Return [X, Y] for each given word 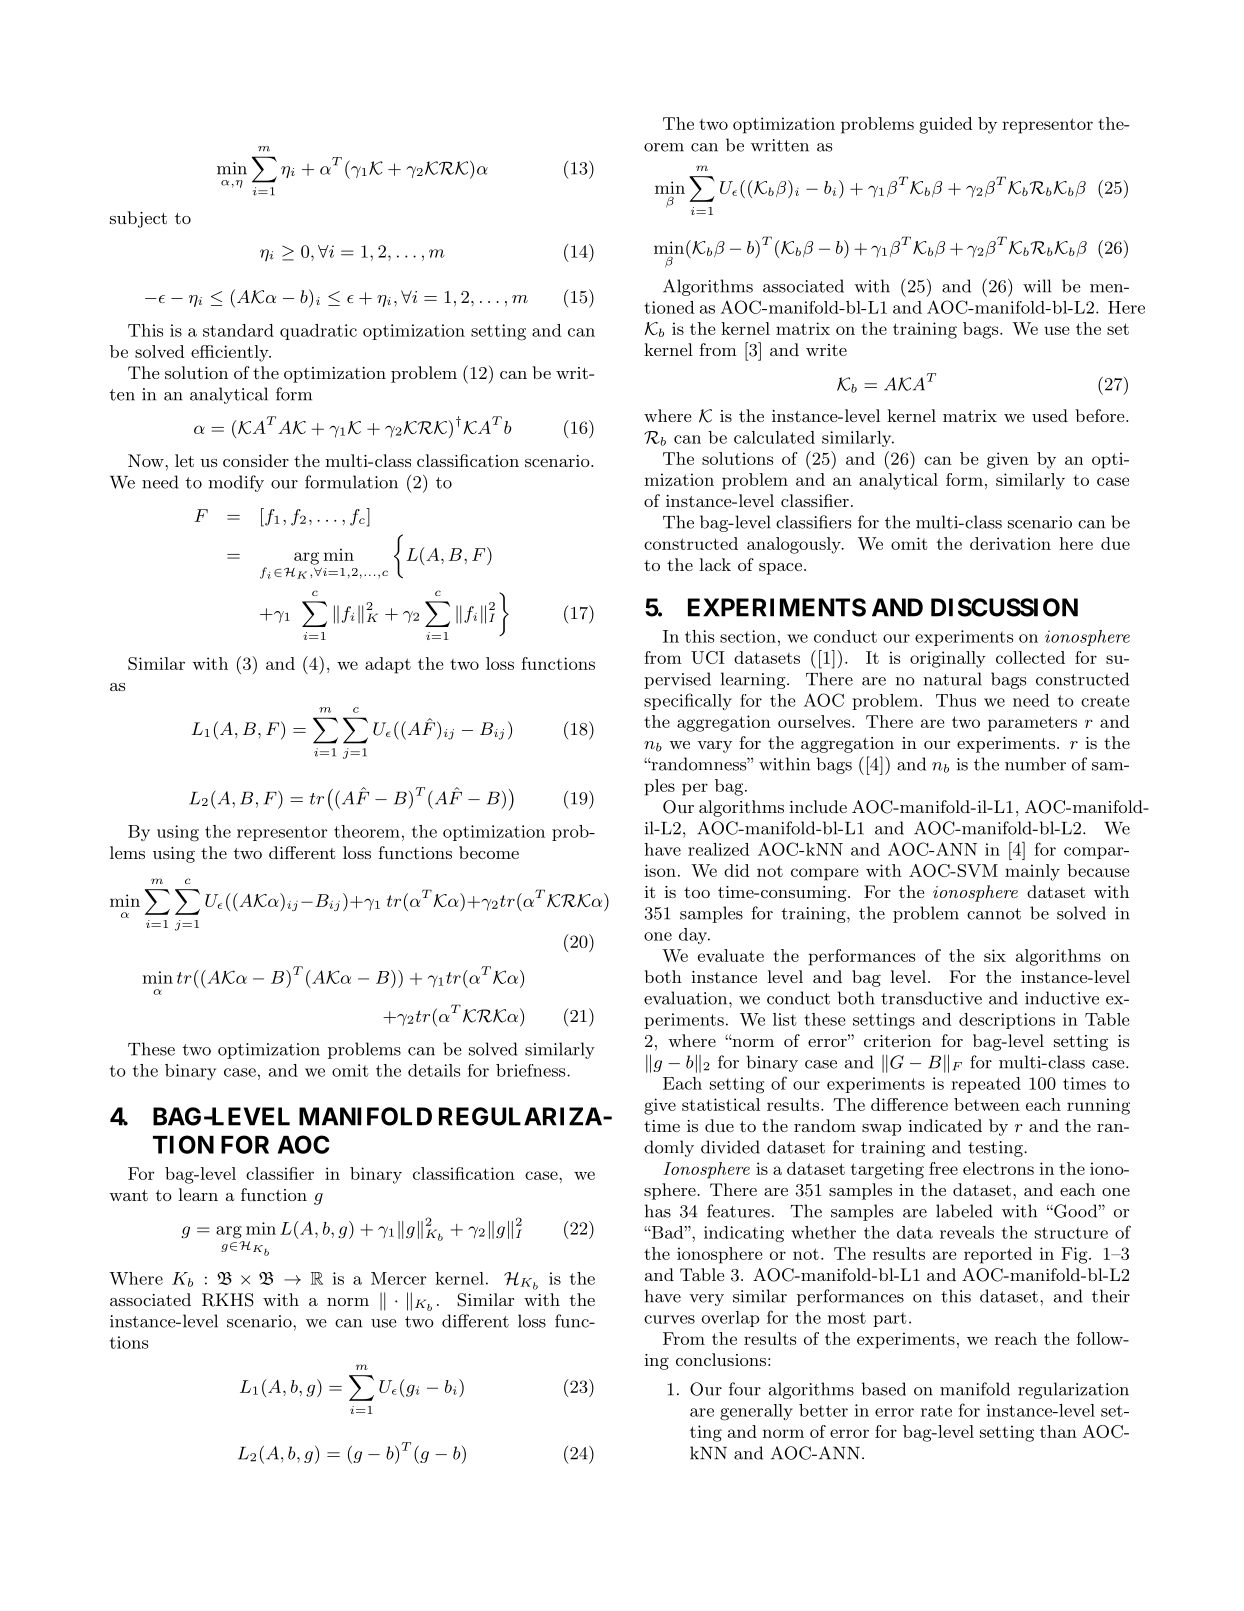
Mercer [398, 1278]
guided [946, 125]
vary [714, 747]
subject [138, 219]
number [1035, 764]
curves [669, 1319]
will [1037, 286]
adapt [388, 665]
